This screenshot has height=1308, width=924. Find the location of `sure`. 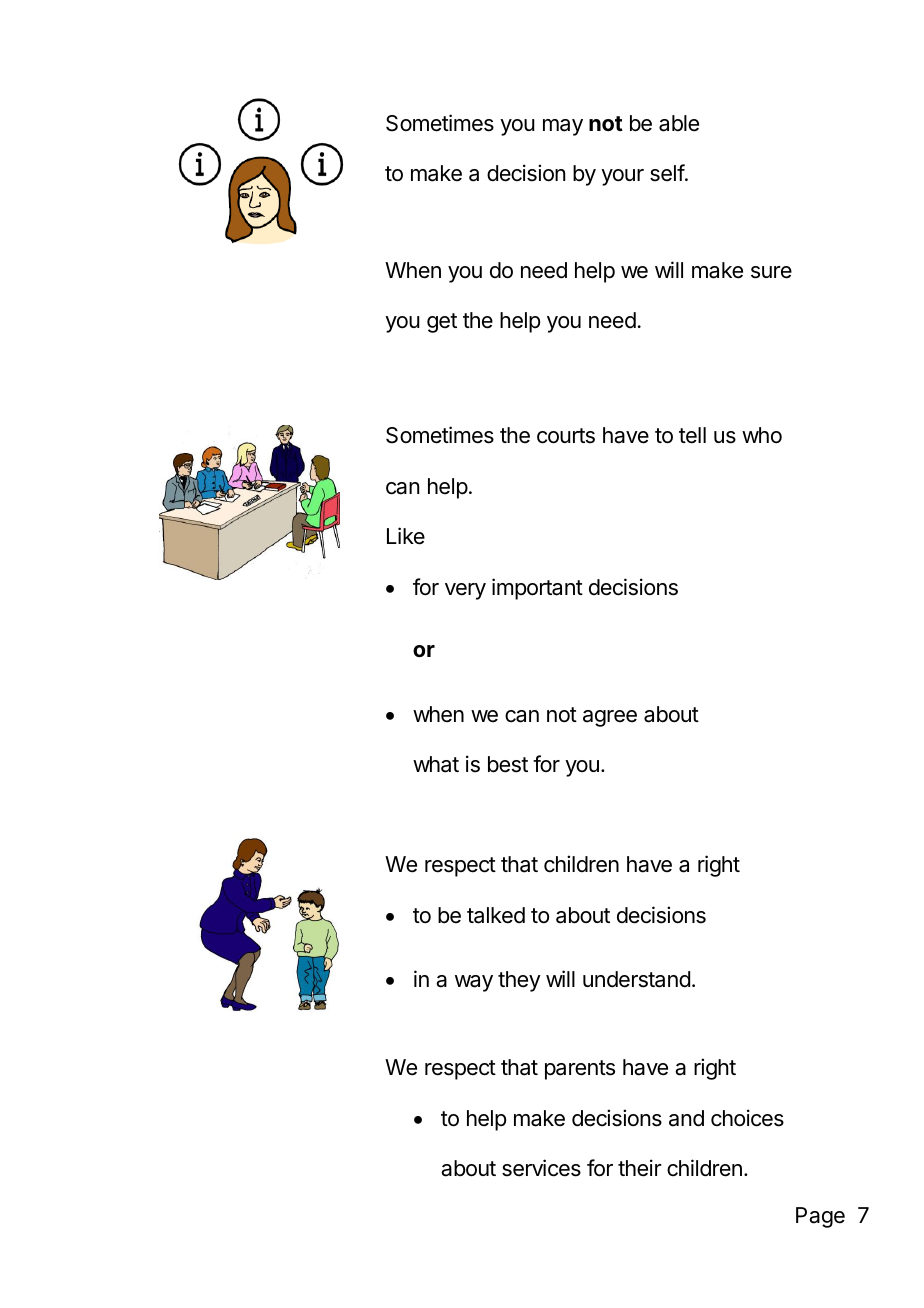

sure is located at coordinates (771, 272).
